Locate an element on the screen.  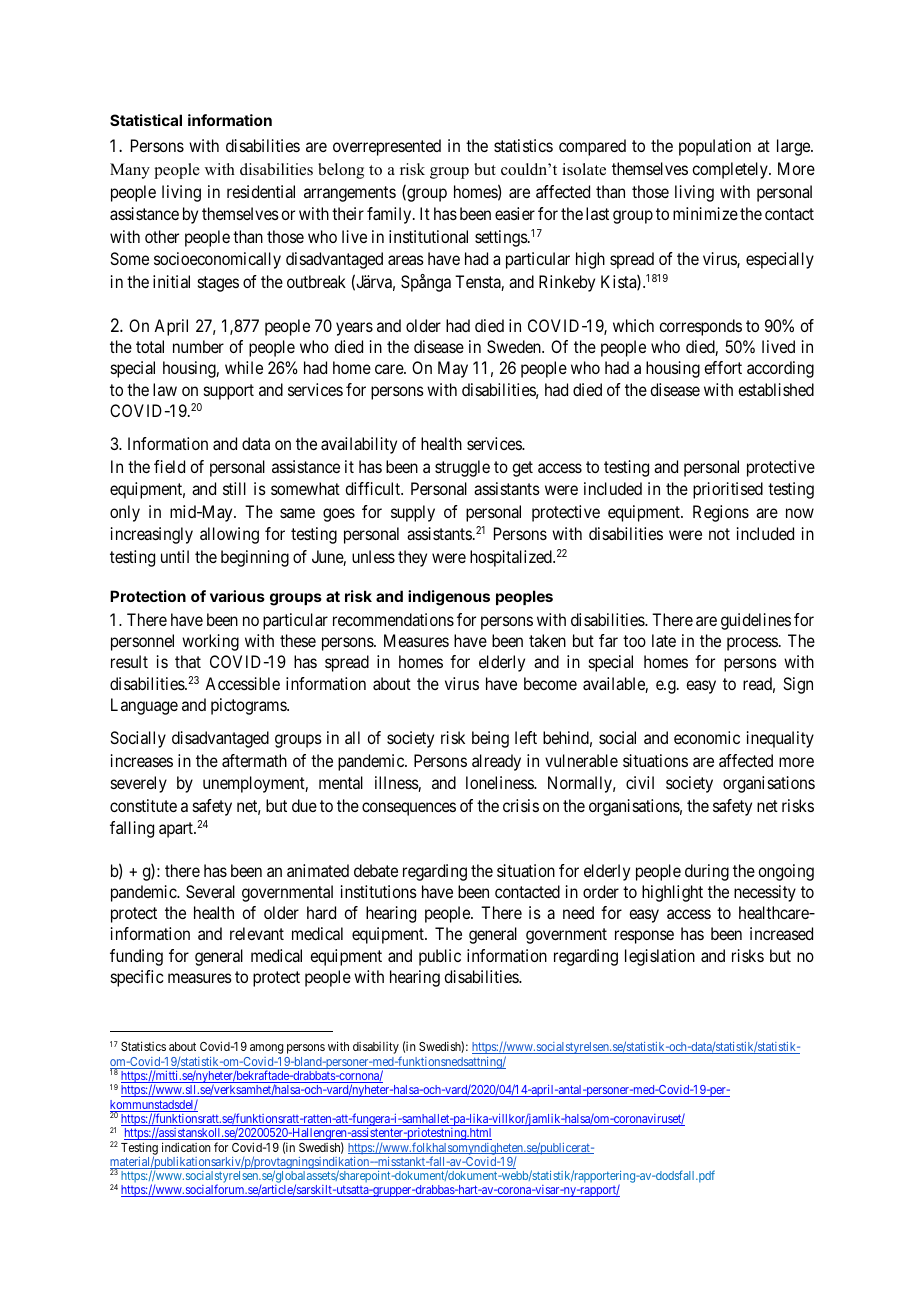
overrepresented is located at coordinates (387, 147).
